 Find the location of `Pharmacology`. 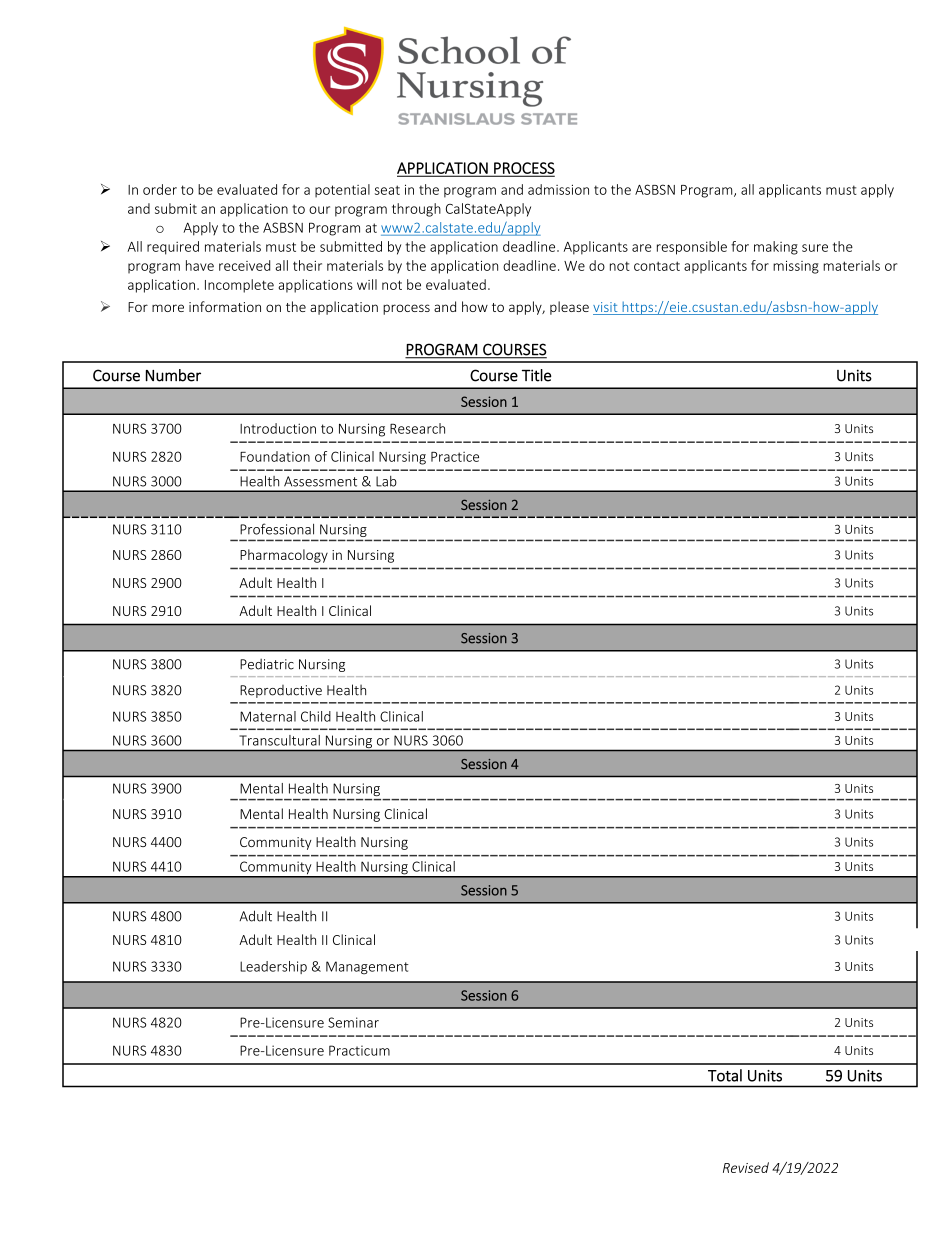

Pharmacology is located at coordinates (284, 556).
